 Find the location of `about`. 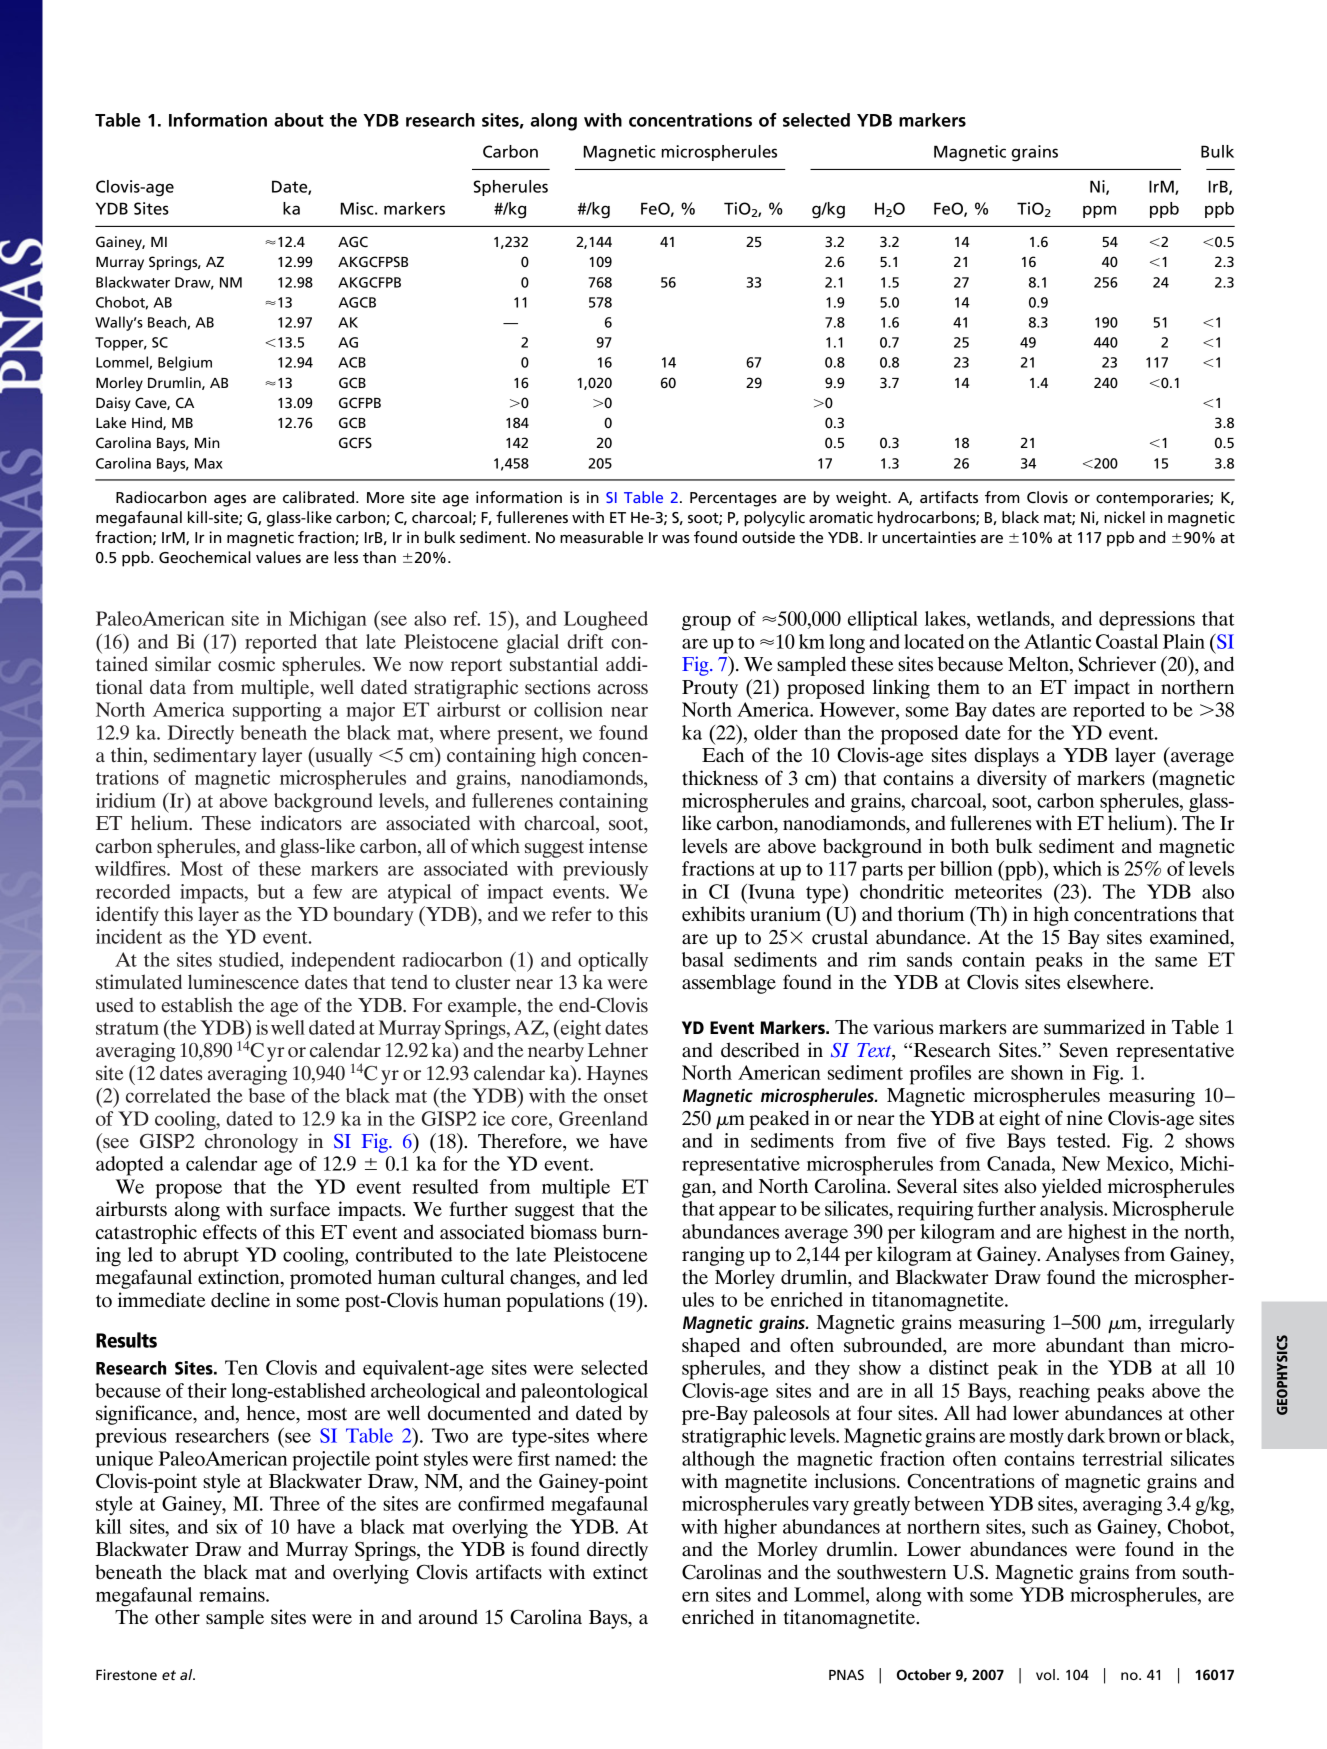

about is located at coordinates (299, 120).
